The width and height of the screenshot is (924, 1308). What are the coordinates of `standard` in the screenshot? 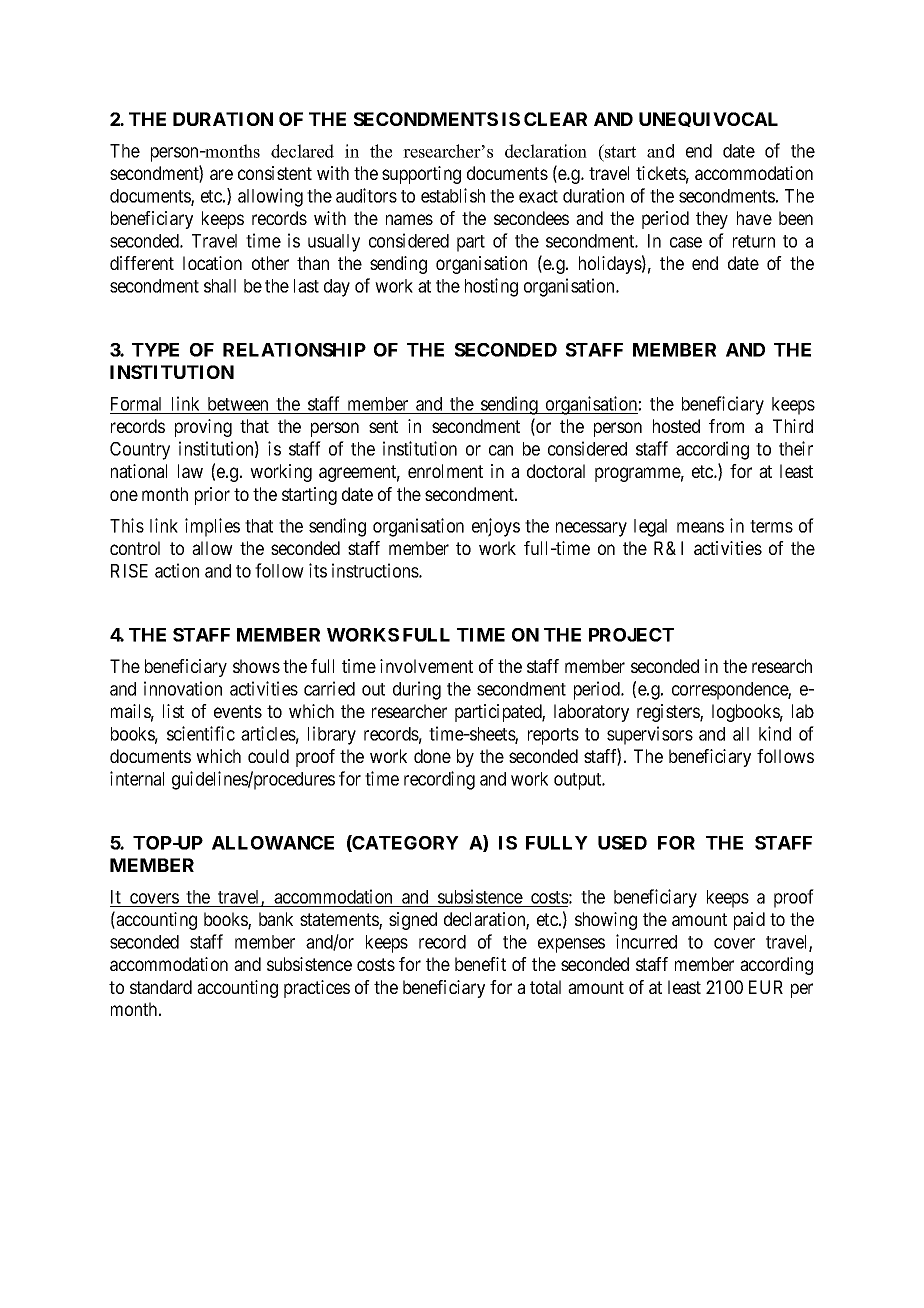 It's located at (161, 987).
